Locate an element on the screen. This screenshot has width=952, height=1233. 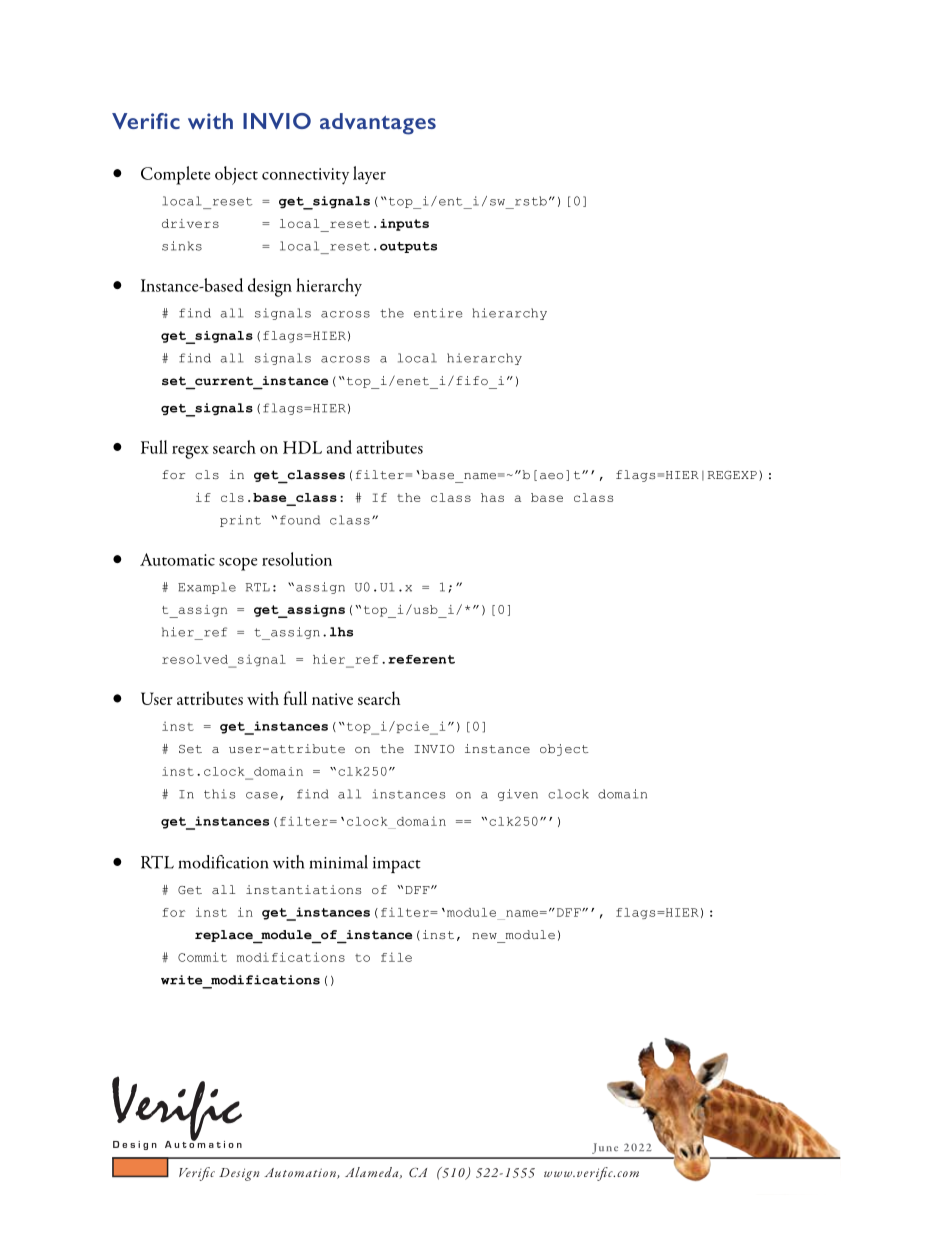
layer is located at coordinates (369, 175).
